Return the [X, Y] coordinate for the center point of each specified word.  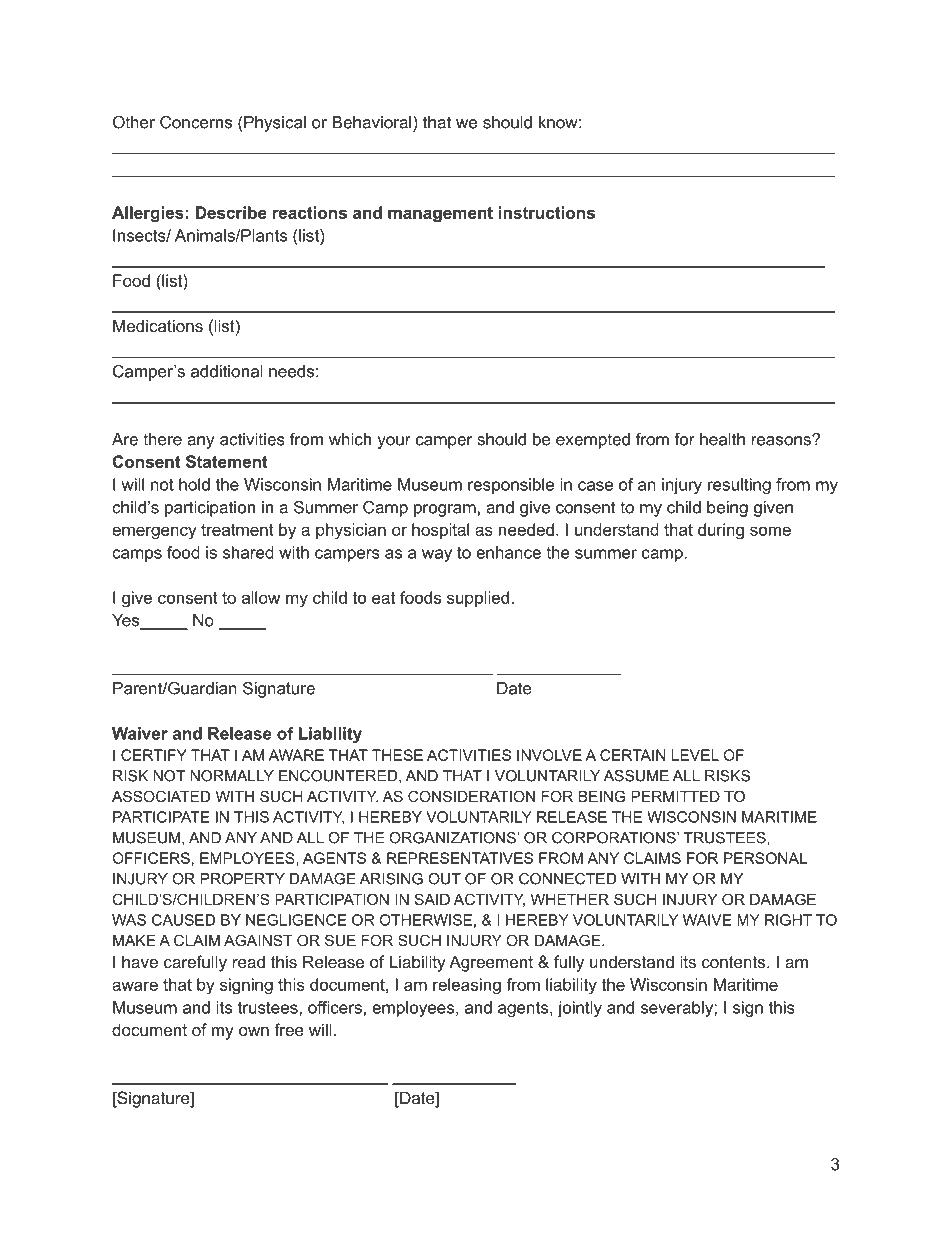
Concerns [196, 122]
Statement [227, 461]
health [722, 439]
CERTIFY [154, 755]
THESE [397, 755]
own [254, 1031]
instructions [547, 212]
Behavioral [373, 122]
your [394, 442]
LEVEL [695, 755]
